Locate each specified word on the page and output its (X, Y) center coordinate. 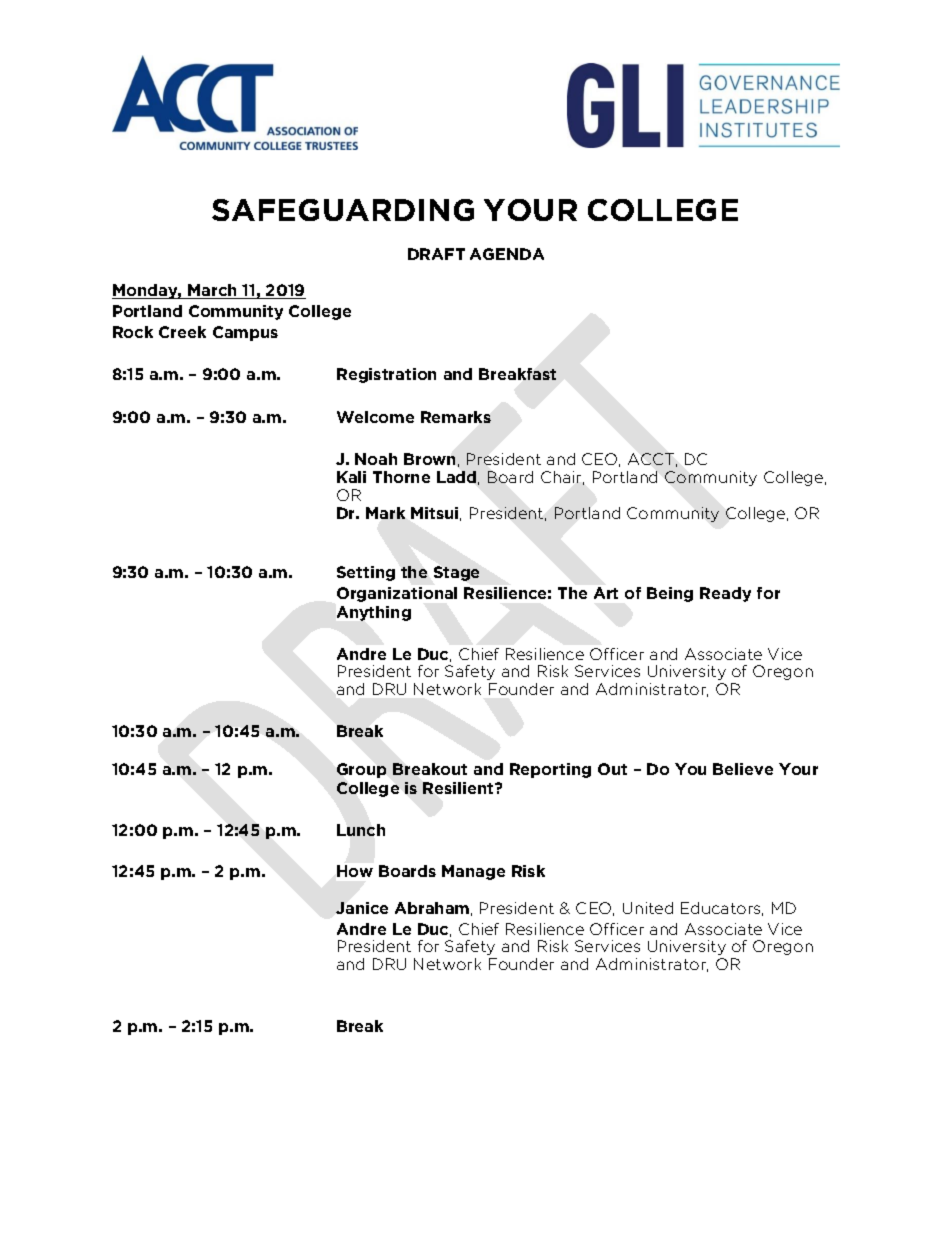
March (212, 291)
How (355, 871)
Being (670, 594)
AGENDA (507, 254)
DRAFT (436, 254)
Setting (366, 573)
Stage (456, 573)
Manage (473, 872)
